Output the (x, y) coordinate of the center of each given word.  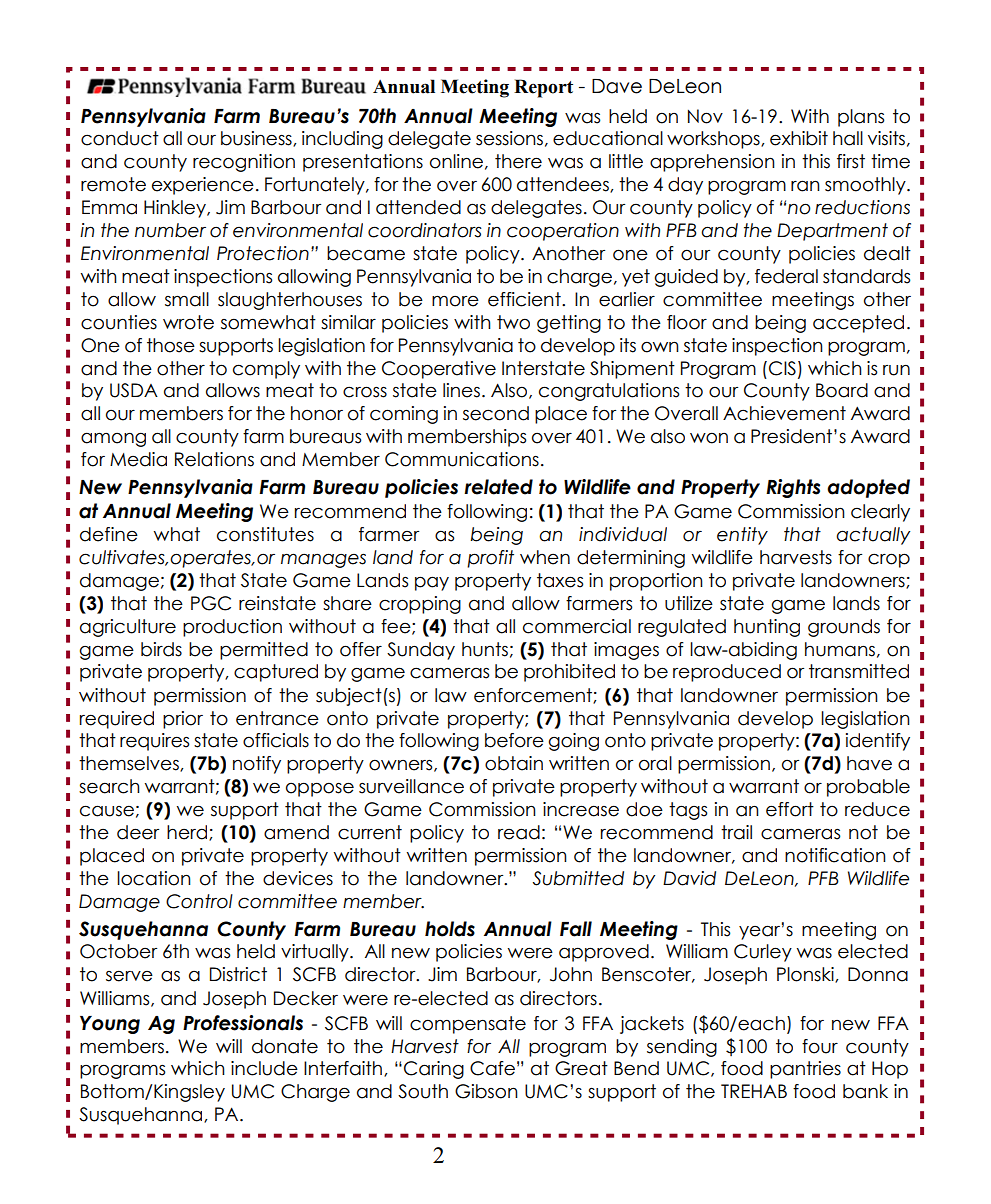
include (264, 1068)
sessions (509, 138)
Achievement (784, 413)
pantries (805, 1070)
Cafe (492, 1068)
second (496, 413)
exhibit (799, 138)
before (514, 740)
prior (183, 720)
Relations (214, 459)
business (257, 139)
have (869, 763)
